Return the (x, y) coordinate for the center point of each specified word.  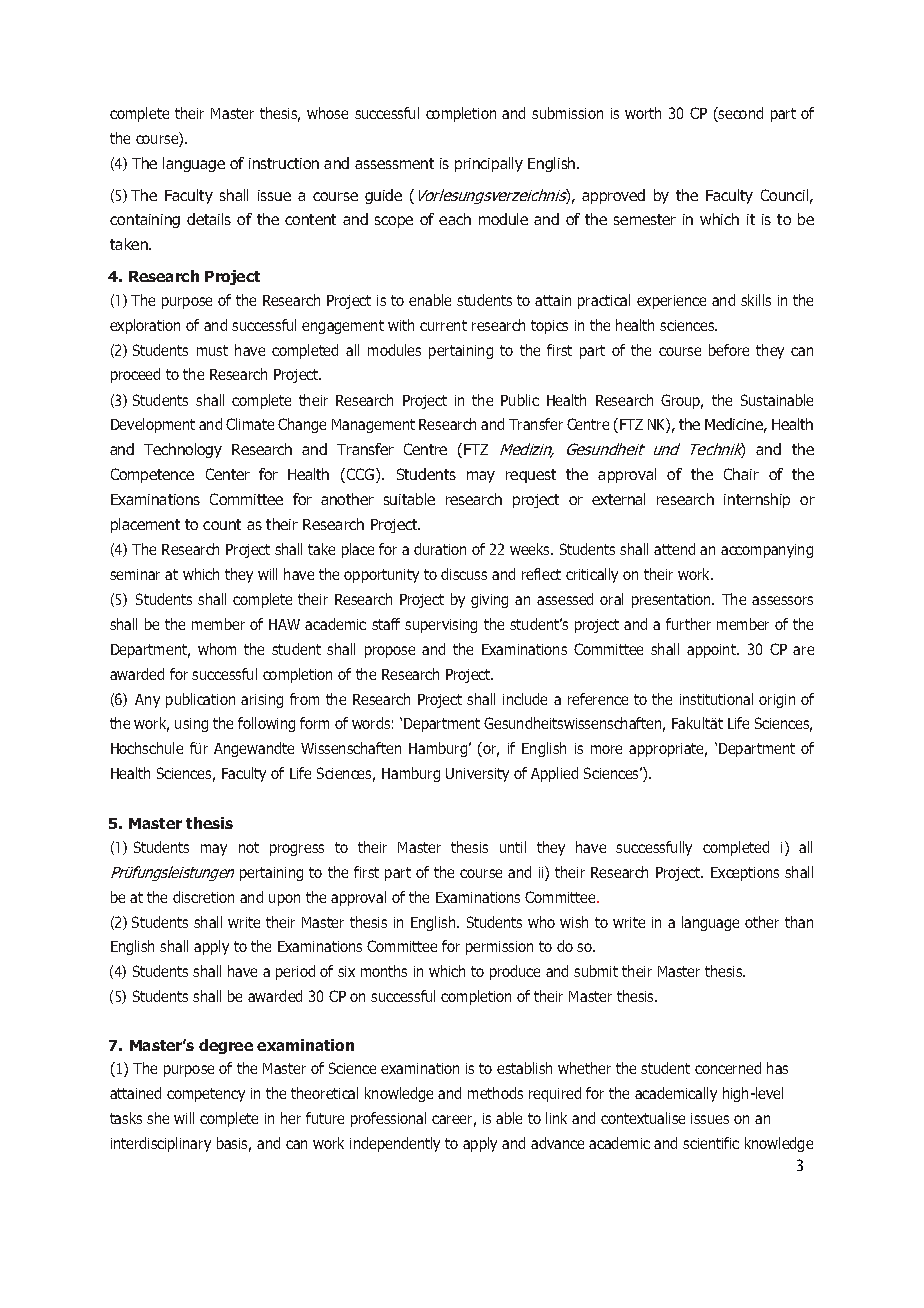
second (740, 114)
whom (217, 649)
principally (489, 164)
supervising (441, 626)
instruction (284, 163)
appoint (712, 651)
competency (206, 1095)
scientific (711, 1143)
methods (495, 1093)
